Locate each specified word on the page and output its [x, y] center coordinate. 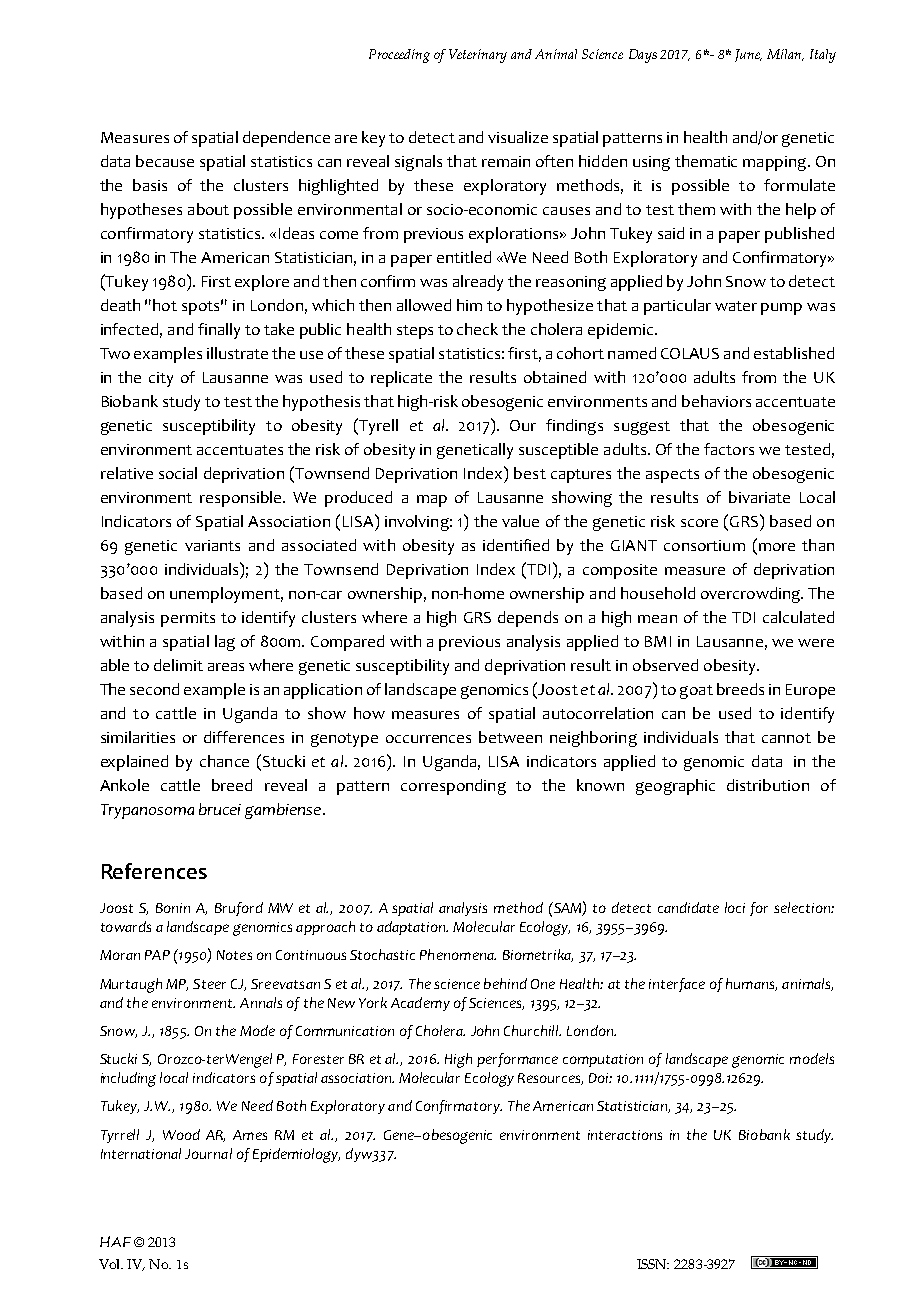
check [477, 329]
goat [696, 692]
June [748, 55]
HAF [115, 1241]
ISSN [653, 1264]
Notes [234, 955]
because [165, 161]
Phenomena [458, 954]
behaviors [716, 401]
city [161, 379]
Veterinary [478, 56]
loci [735, 907]
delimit [178, 665]
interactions [625, 1135]
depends [528, 619]
